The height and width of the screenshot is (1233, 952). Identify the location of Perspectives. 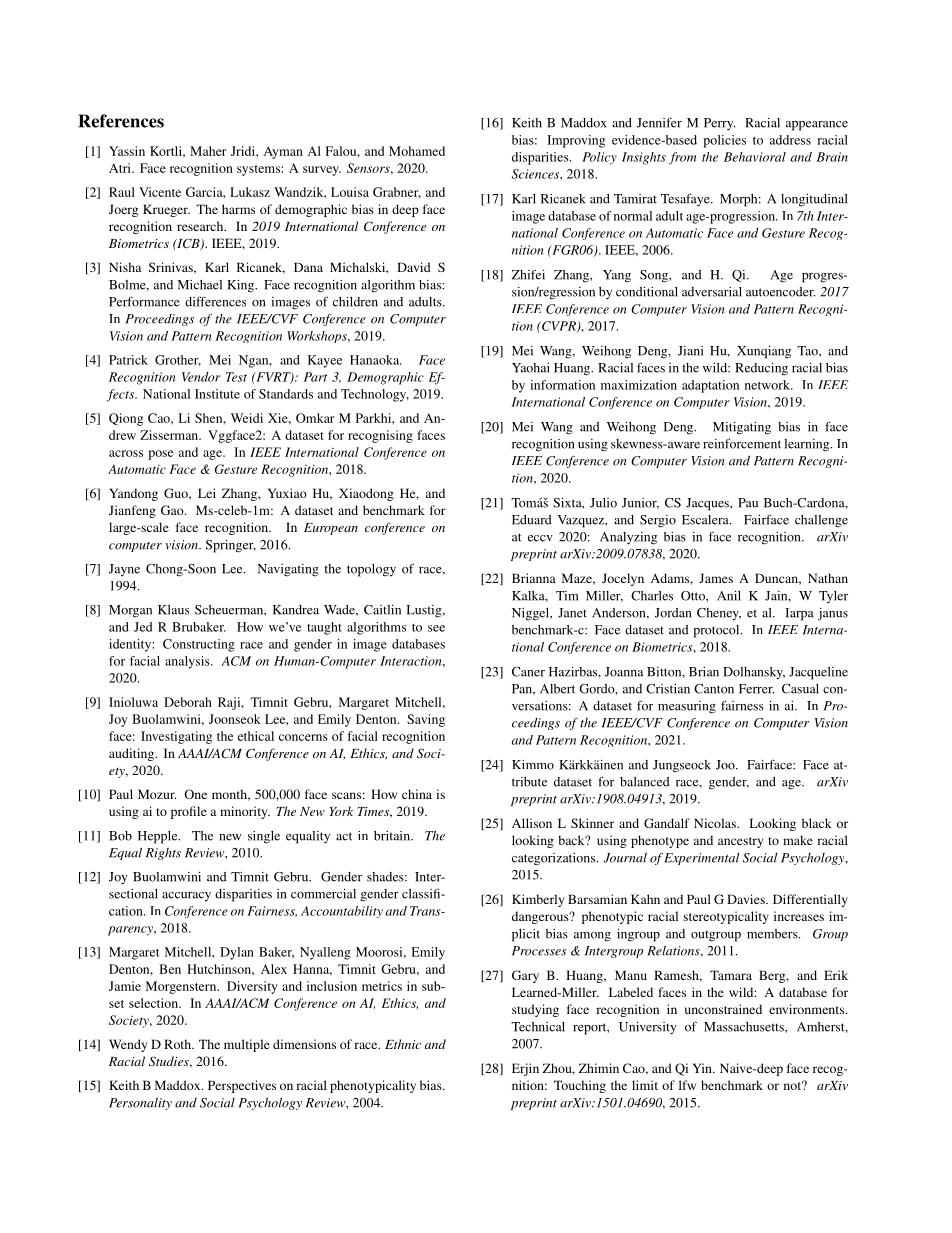
(242, 1086).
